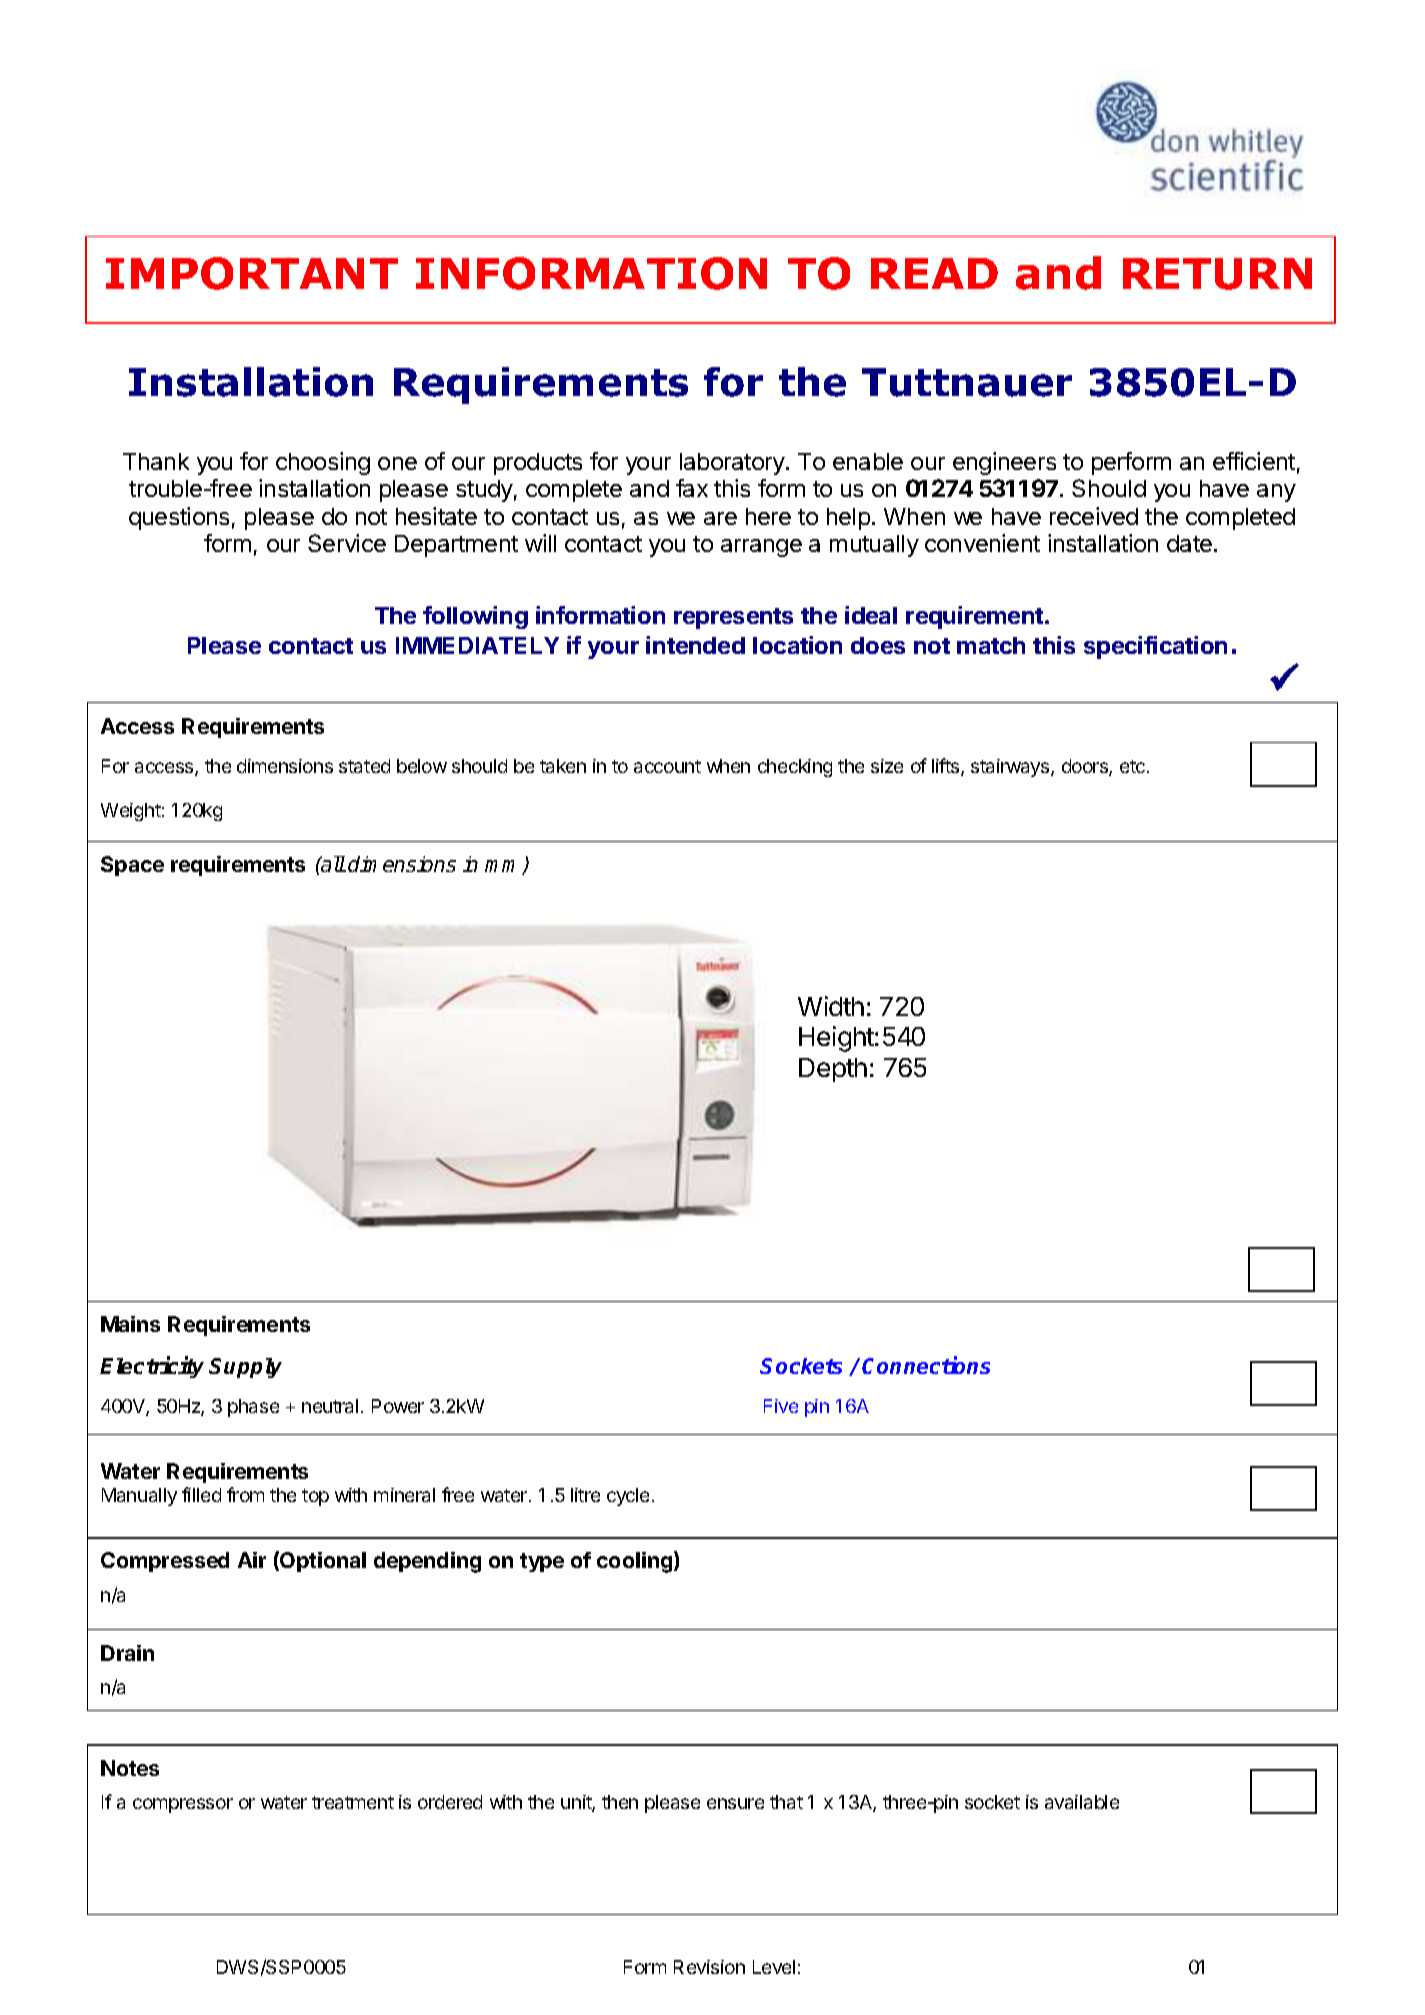 This page has width=1425, height=2015. Describe the element at coordinates (733, 464) in the page. I see `laboratory` at that location.
